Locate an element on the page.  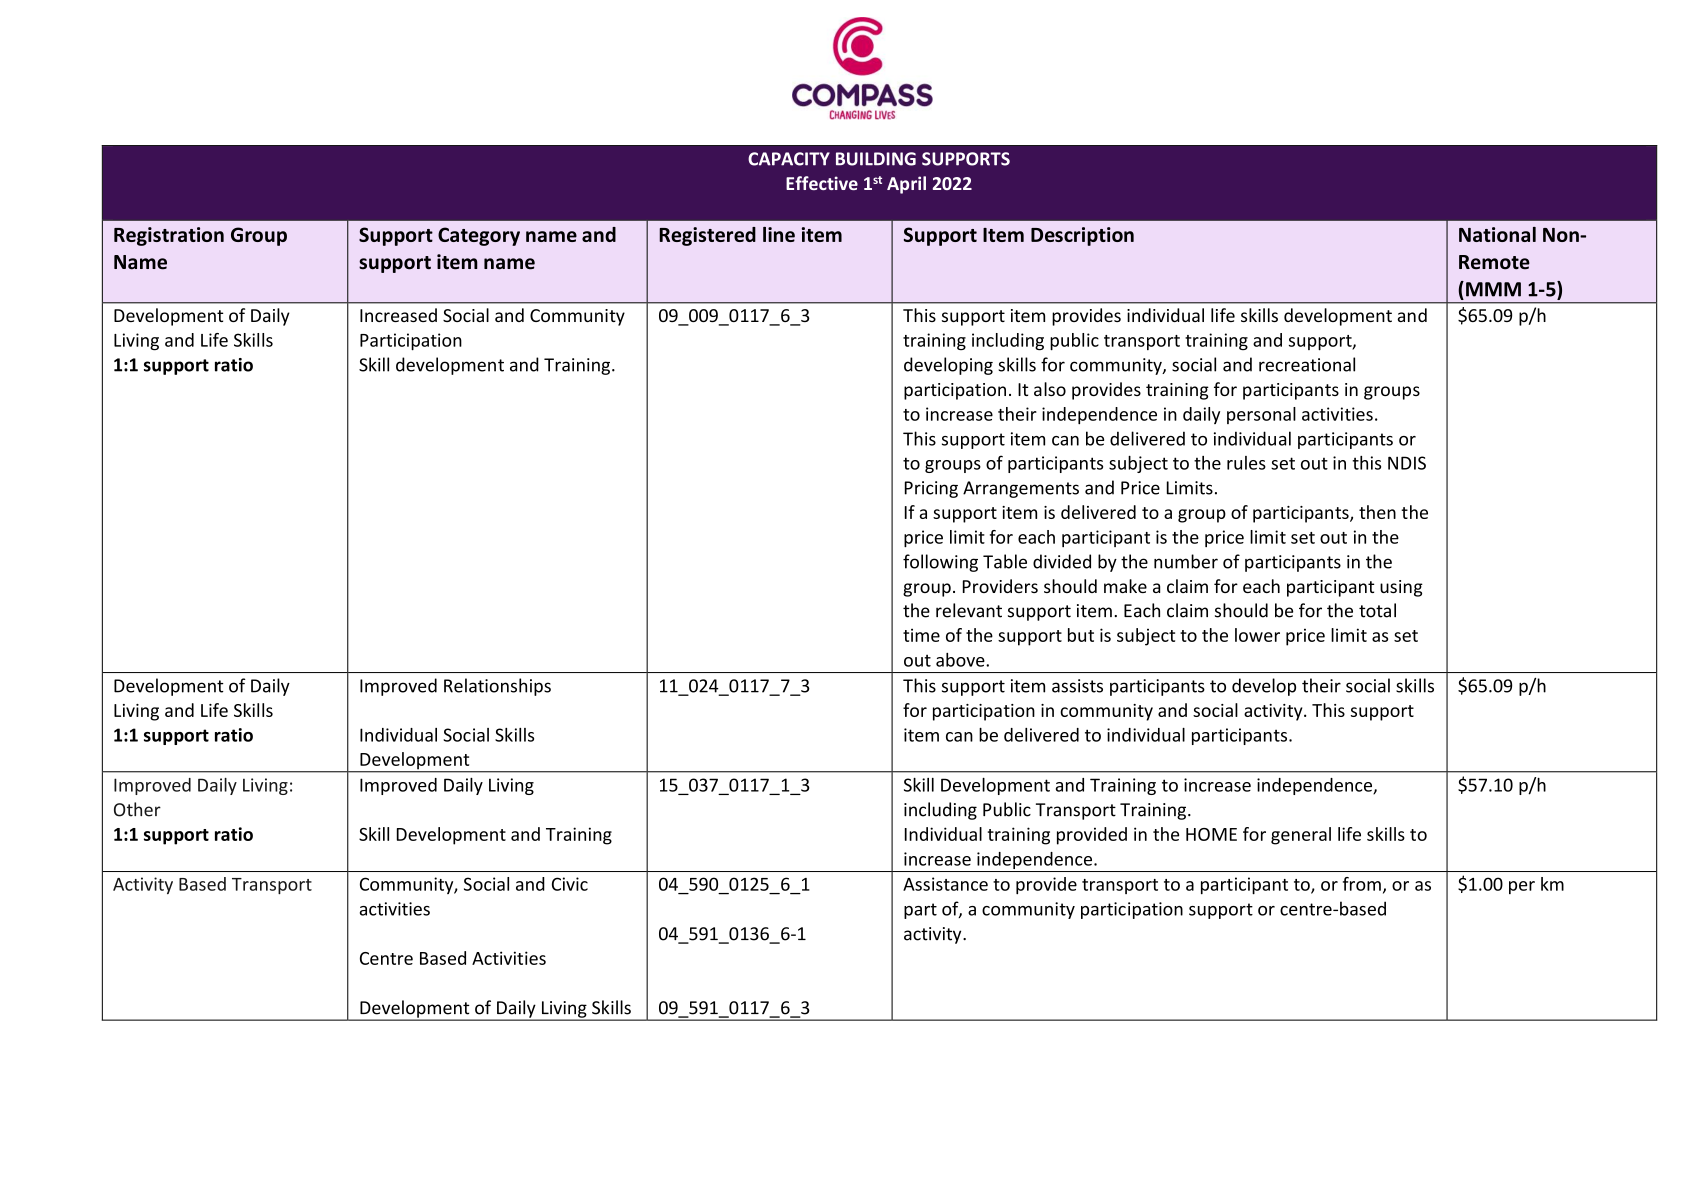
time is located at coordinates (921, 635).
